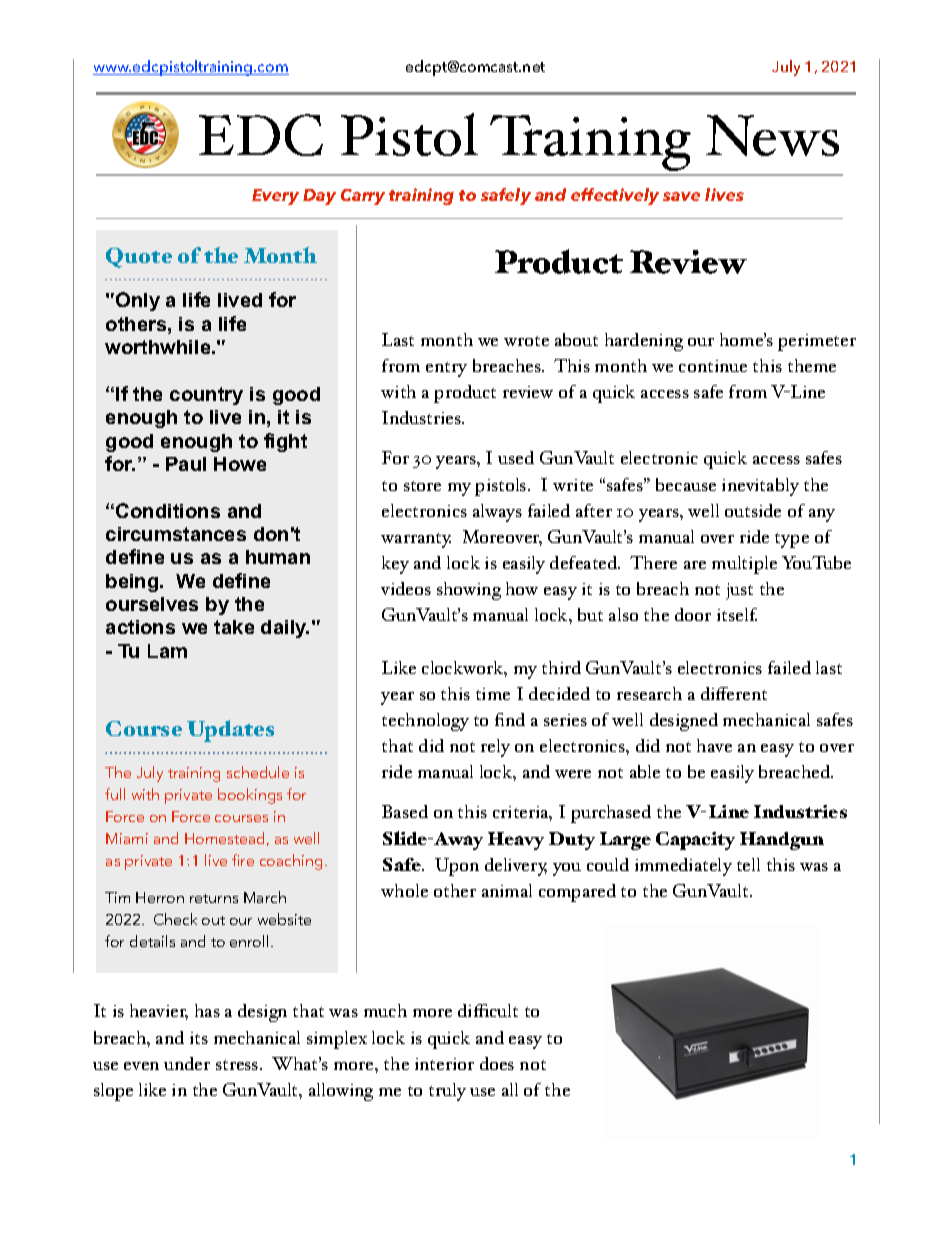 The width and height of the page is (952, 1233). Describe the element at coordinates (214, 898) in the page. I see `returns` at that location.
